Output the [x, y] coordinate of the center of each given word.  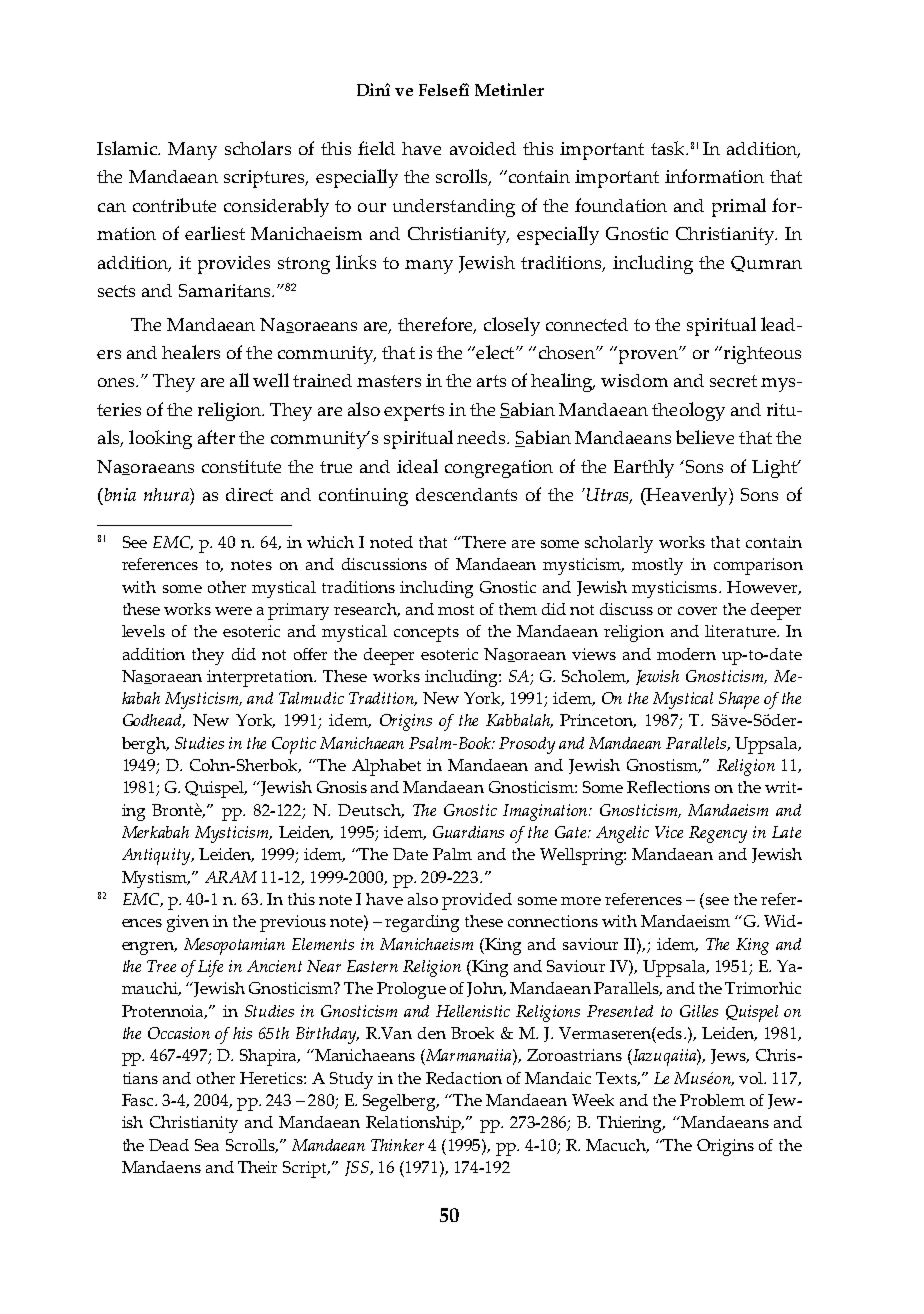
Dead [169, 1145]
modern [686, 654]
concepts [426, 634]
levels [143, 631]
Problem [712, 1100]
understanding [454, 208]
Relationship [415, 1124]
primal [739, 207]
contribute [174, 205]
